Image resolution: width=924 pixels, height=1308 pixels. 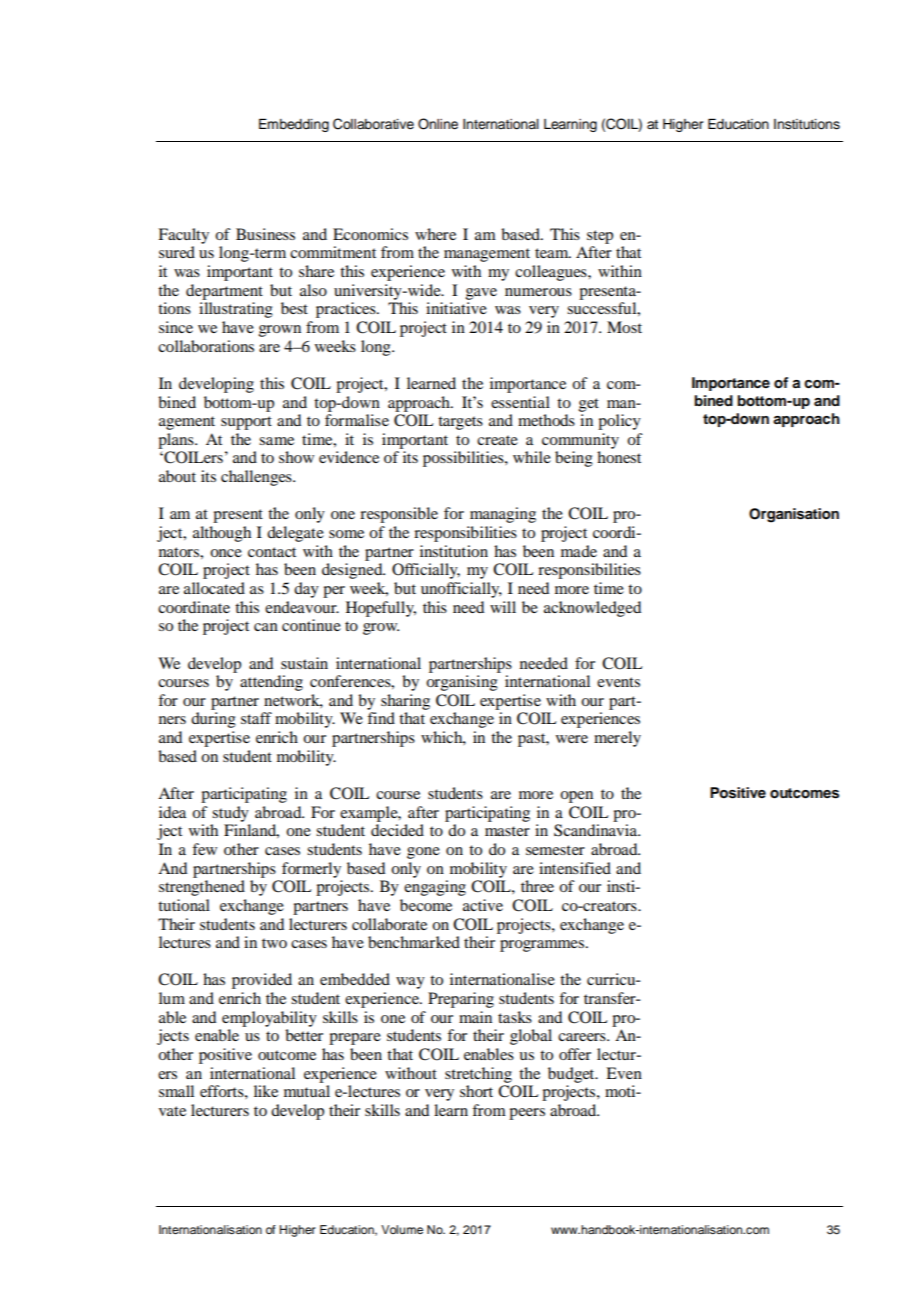 I want to click on Embedding, so click(x=294, y=125).
